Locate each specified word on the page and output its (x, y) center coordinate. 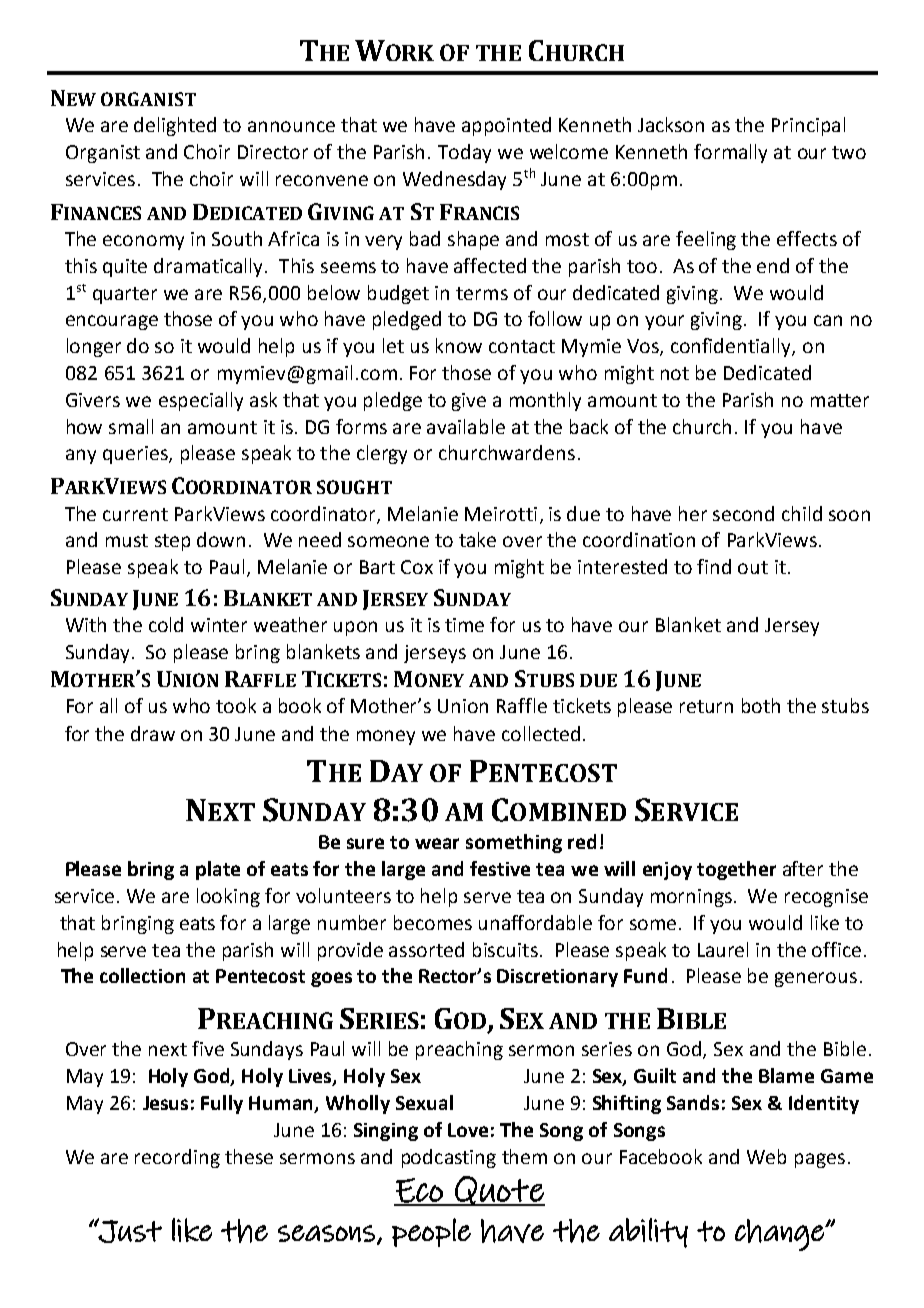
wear (437, 843)
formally (730, 153)
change (780, 1235)
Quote (499, 1191)
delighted (175, 126)
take (477, 539)
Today (464, 153)
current (135, 514)
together (736, 870)
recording (177, 1158)
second (743, 513)
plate (218, 870)
